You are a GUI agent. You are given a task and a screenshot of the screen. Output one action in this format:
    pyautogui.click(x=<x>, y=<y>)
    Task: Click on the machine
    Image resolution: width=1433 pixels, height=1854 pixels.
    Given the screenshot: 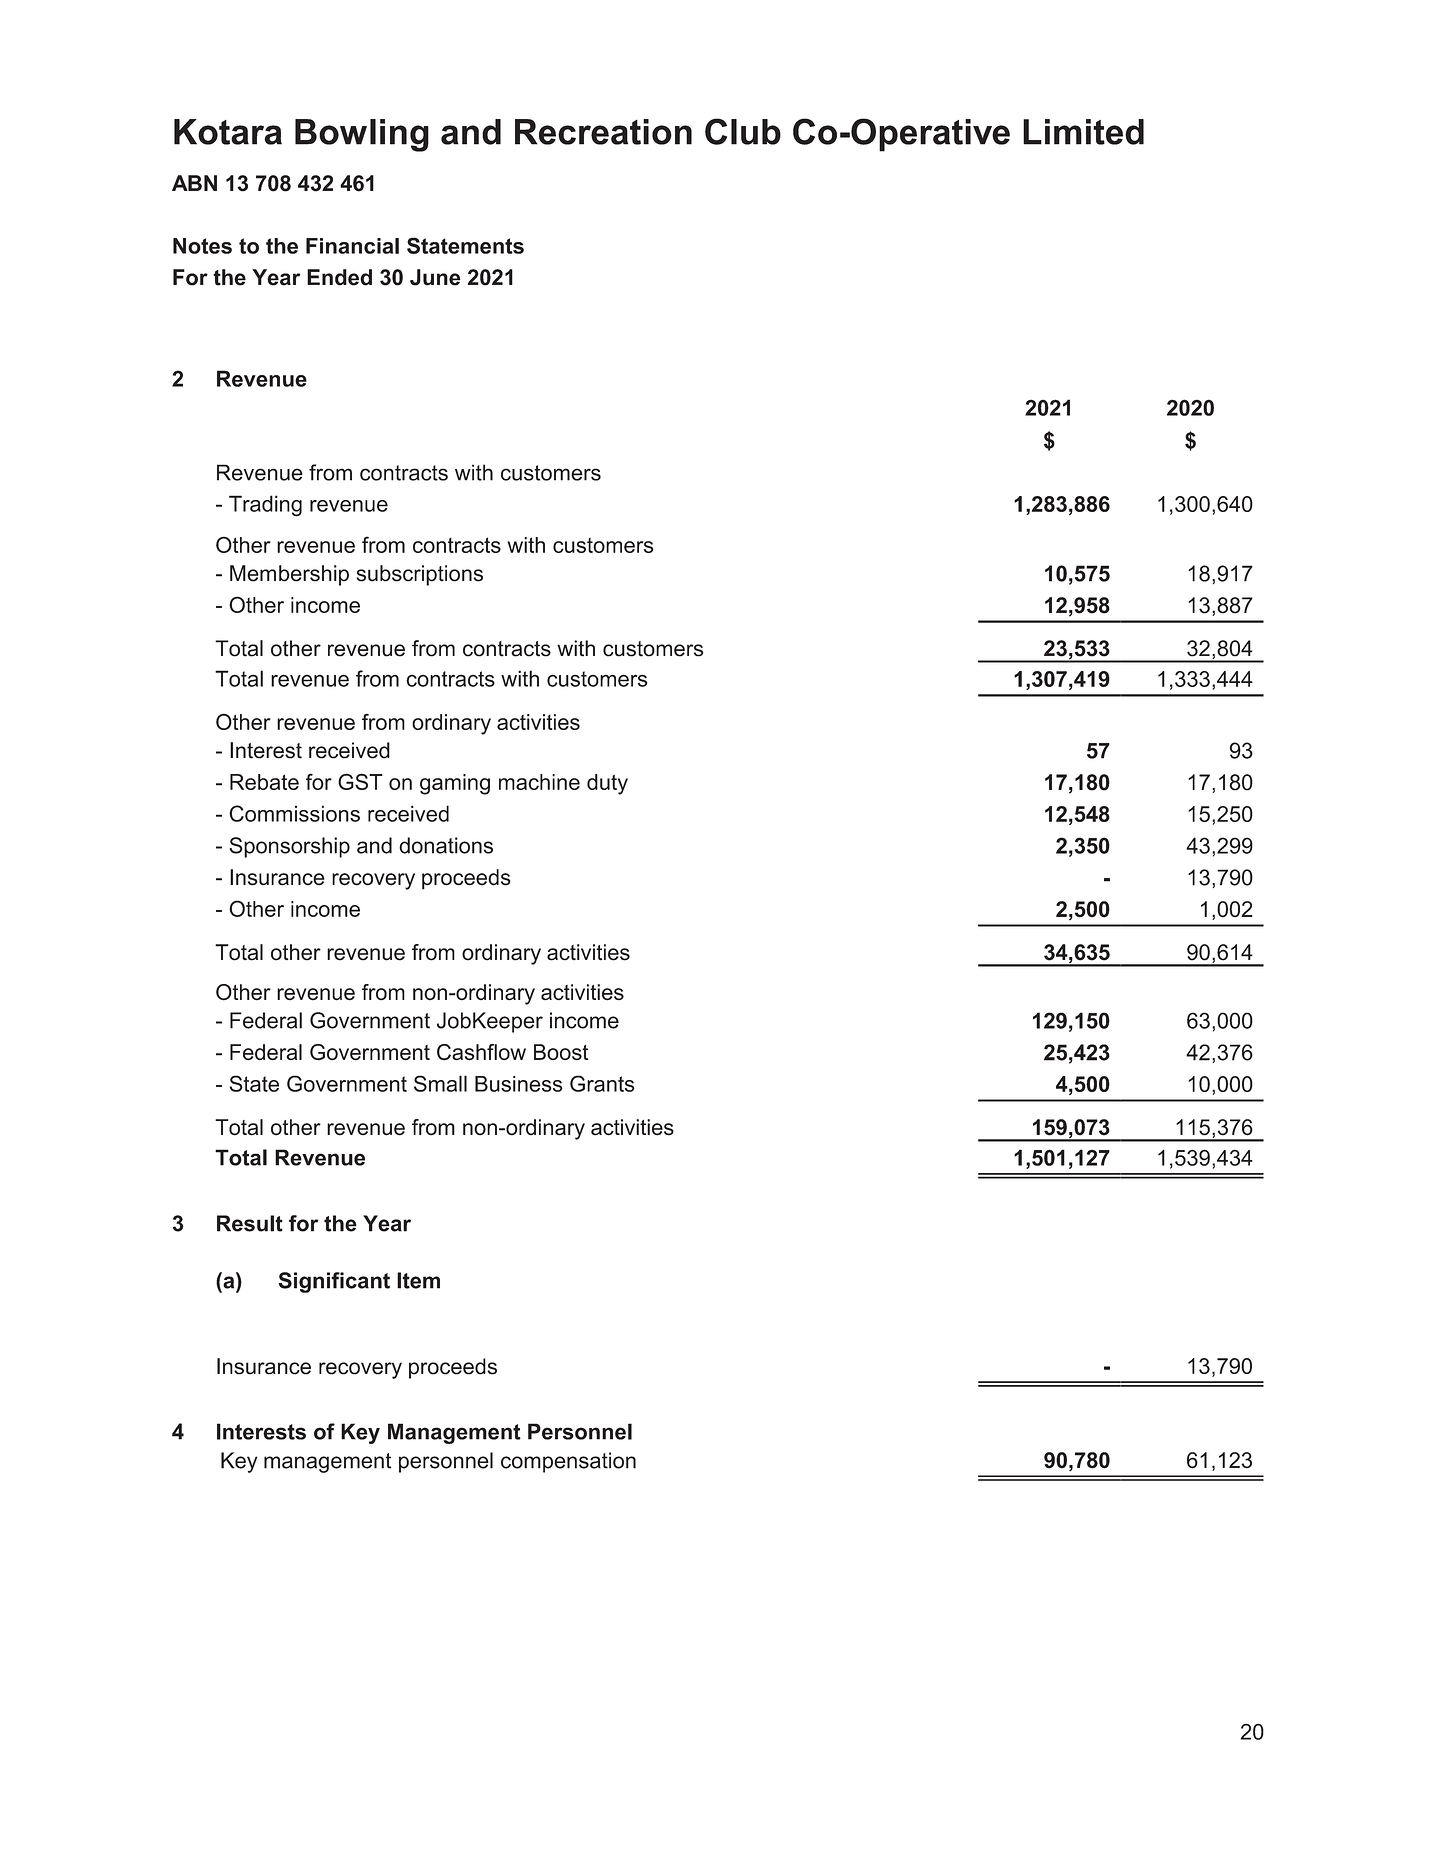 What is the action you would take?
    pyautogui.click(x=539, y=782)
